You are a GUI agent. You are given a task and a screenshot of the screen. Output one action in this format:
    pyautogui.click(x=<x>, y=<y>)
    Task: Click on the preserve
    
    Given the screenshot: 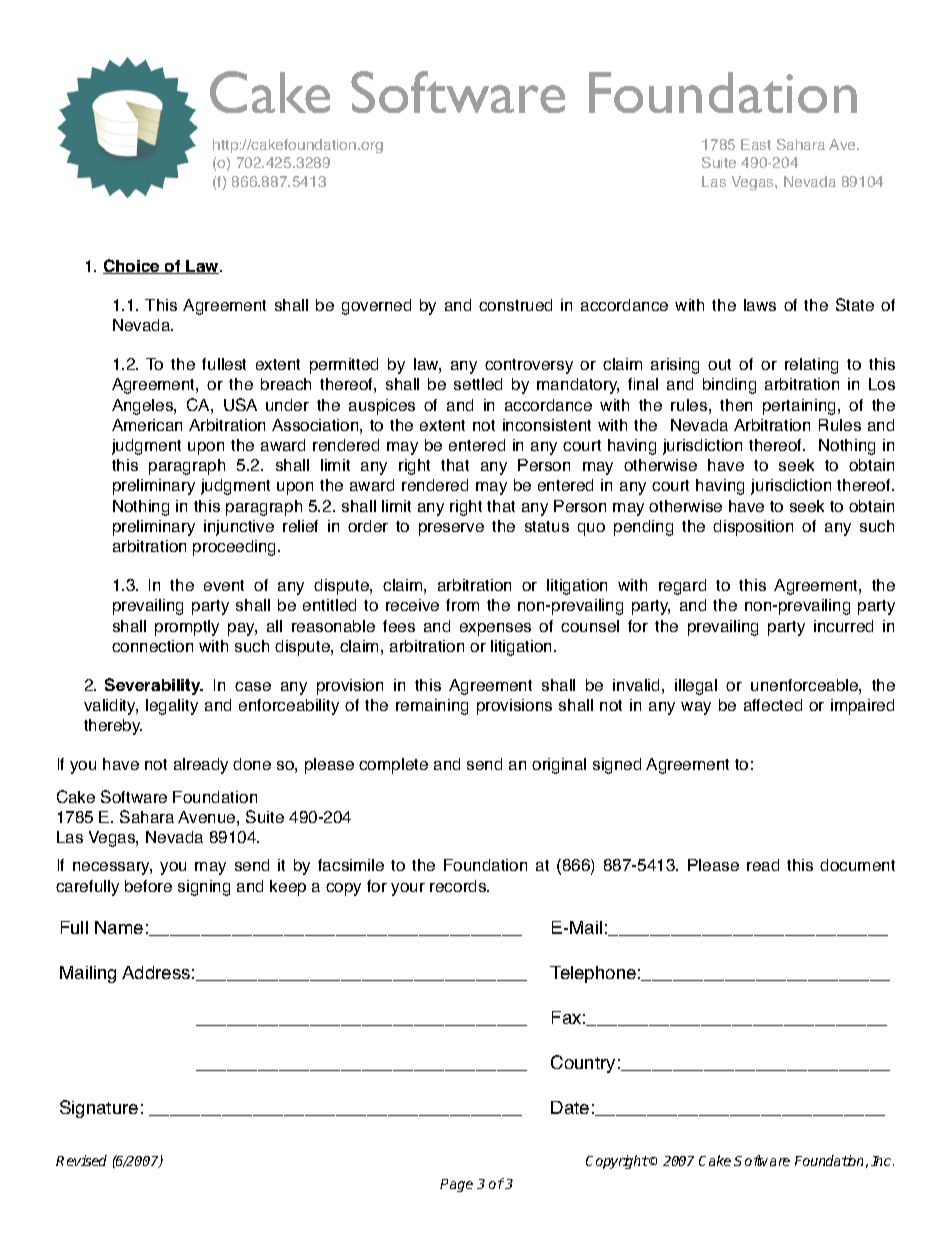 What is the action you would take?
    pyautogui.click(x=451, y=529)
